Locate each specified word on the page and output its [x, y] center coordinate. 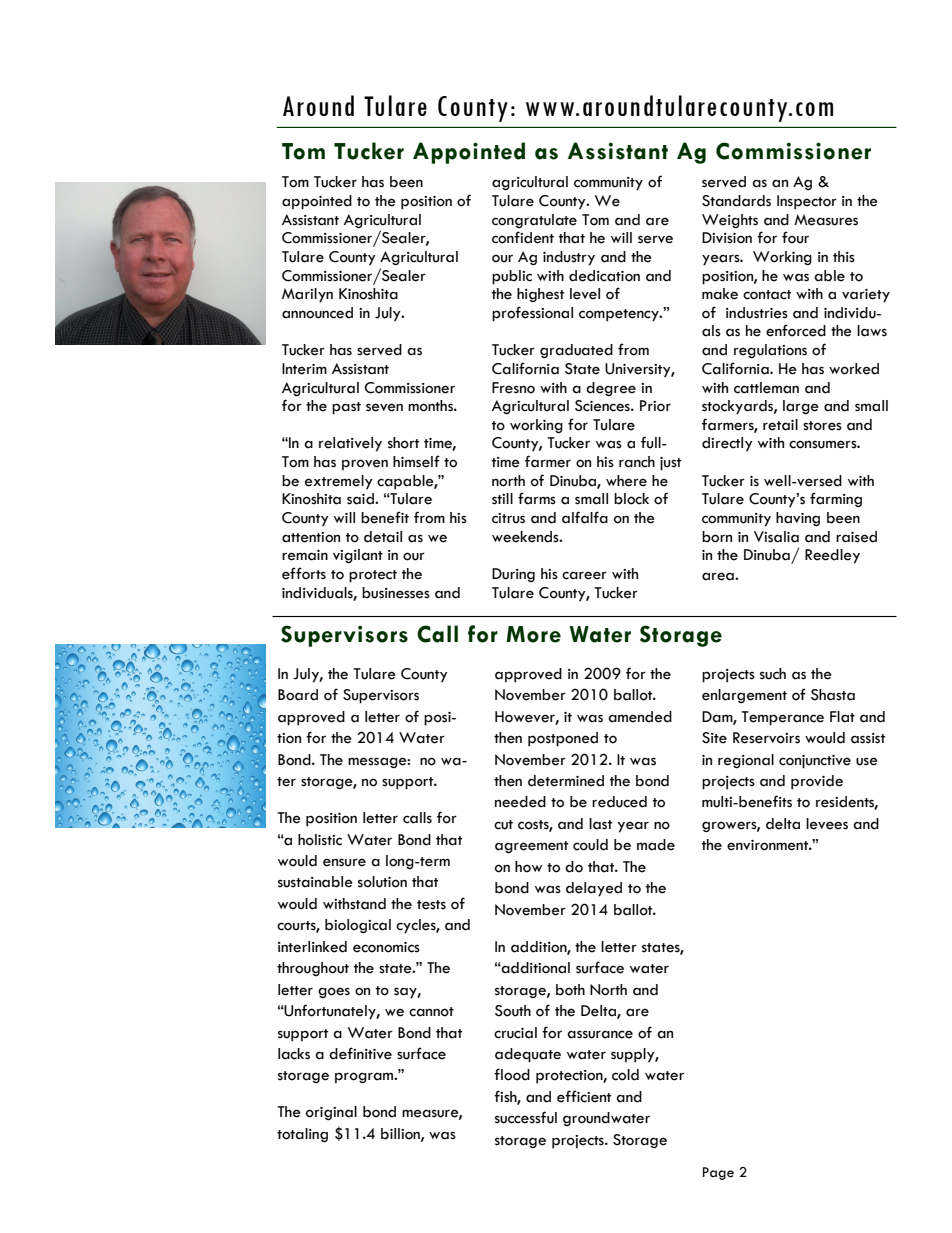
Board [298, 695]
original [331, 1113]
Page [718, 1173]
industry [569, 258]
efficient [584, 1096]
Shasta [833, 695]
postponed [563, 739]
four [795, 237]
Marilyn [307, 295]
